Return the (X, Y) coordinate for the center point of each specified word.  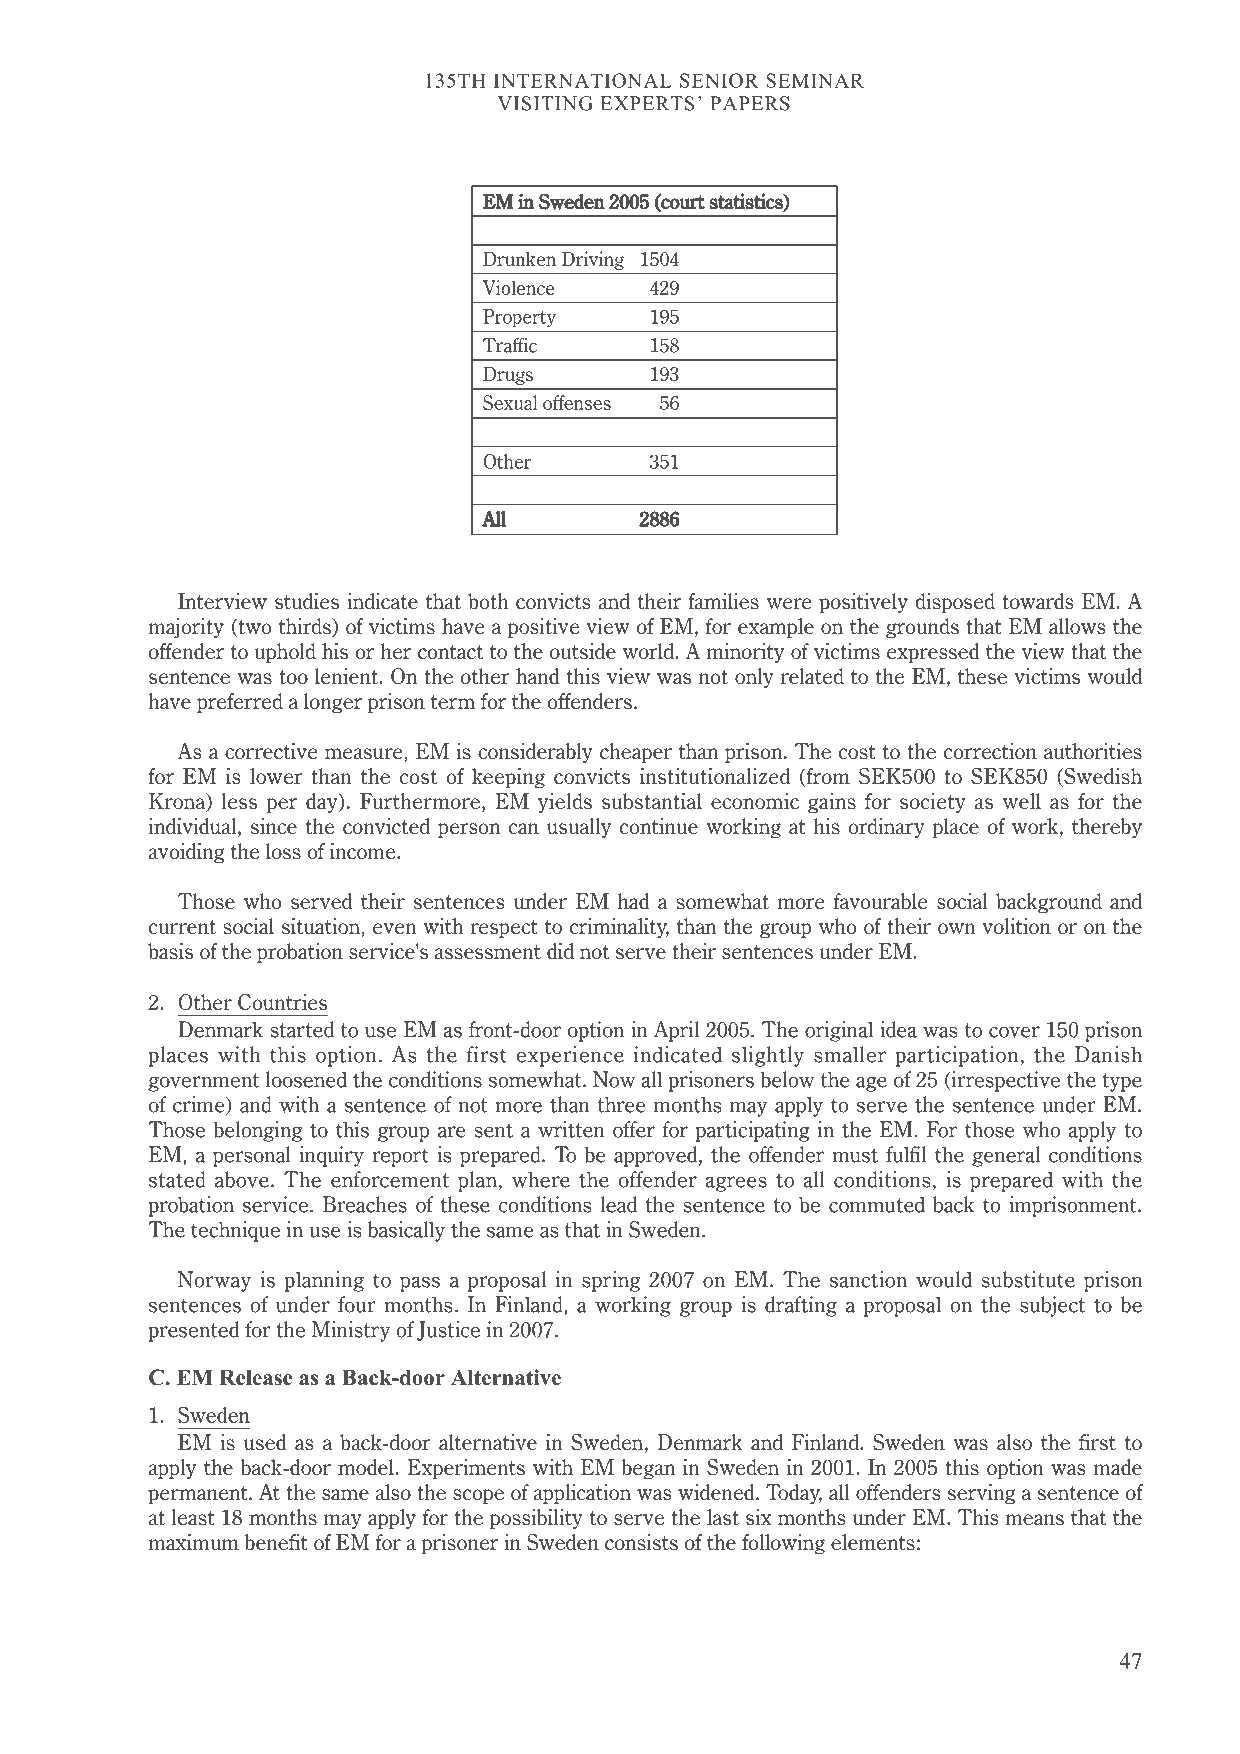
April (676, 1031)
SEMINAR (815, 80)
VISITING (545, 103)
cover (1014, 1032)
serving (982, 1494)
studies (307, 601)
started (302, 1029)
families (723, 601)
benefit (276, 1542)
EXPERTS (647, 103)
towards (1037, 601)
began (648, 1469)
